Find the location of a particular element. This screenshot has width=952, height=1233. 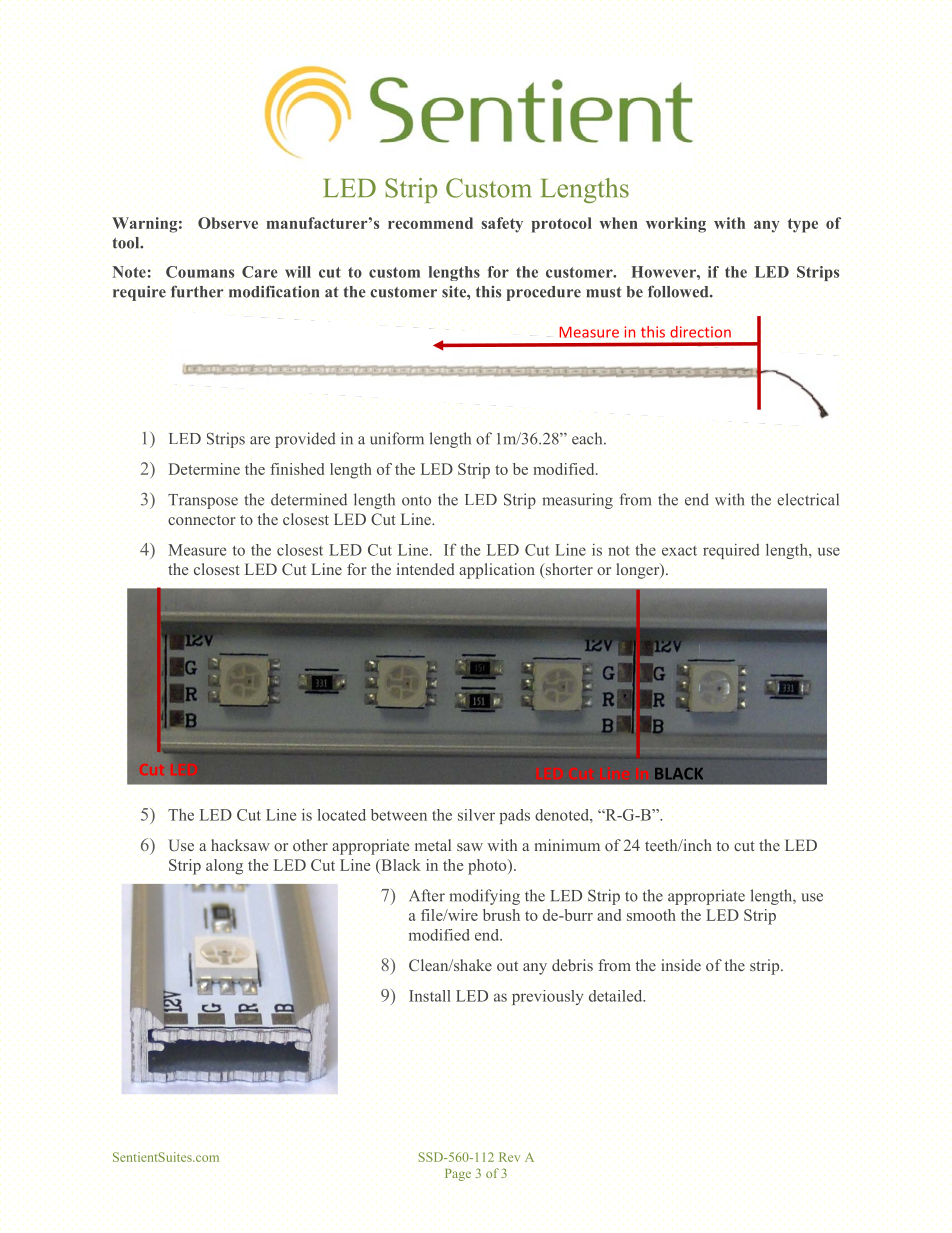

working is located at coordinates (676, 225).
